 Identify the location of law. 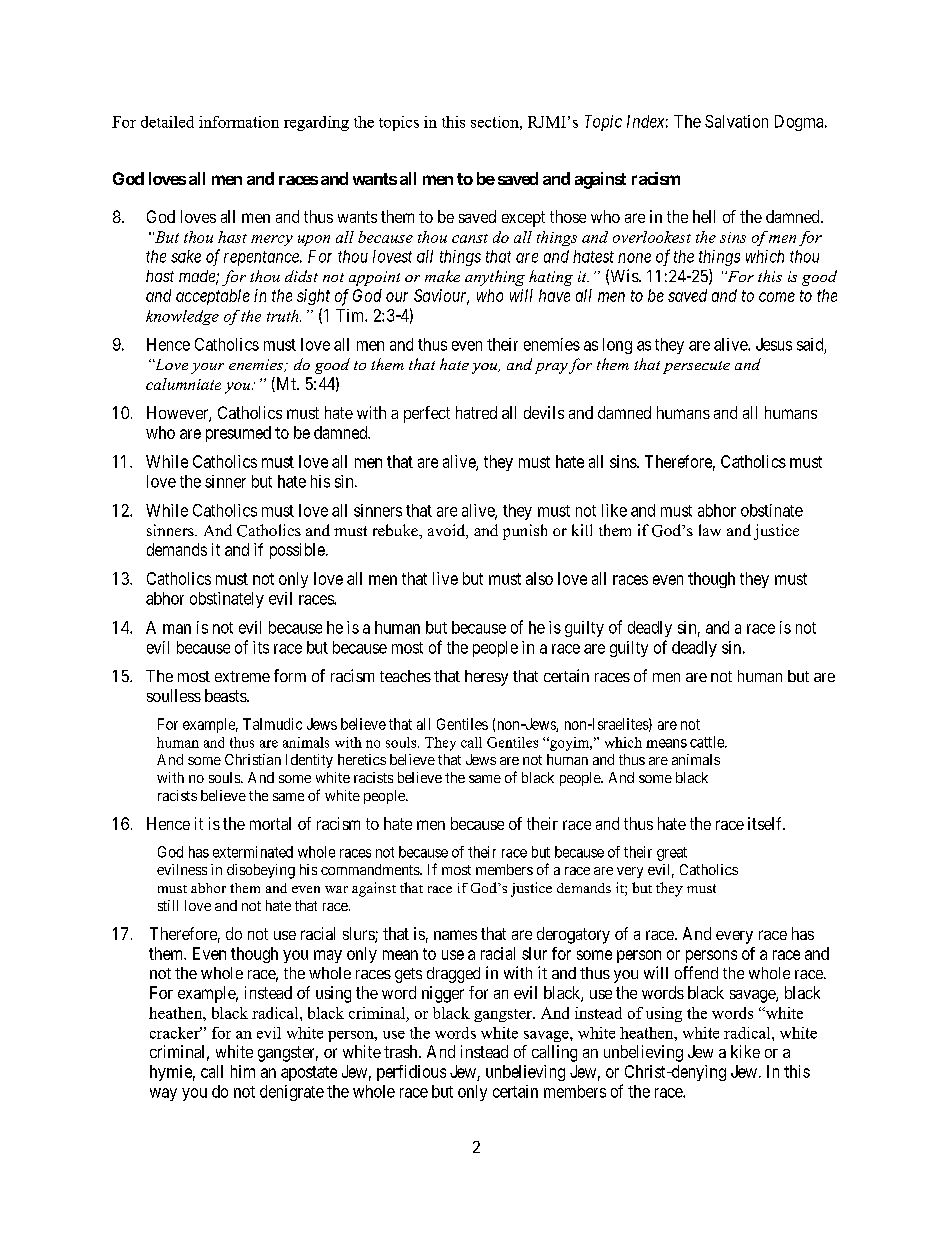
(710, 530).
